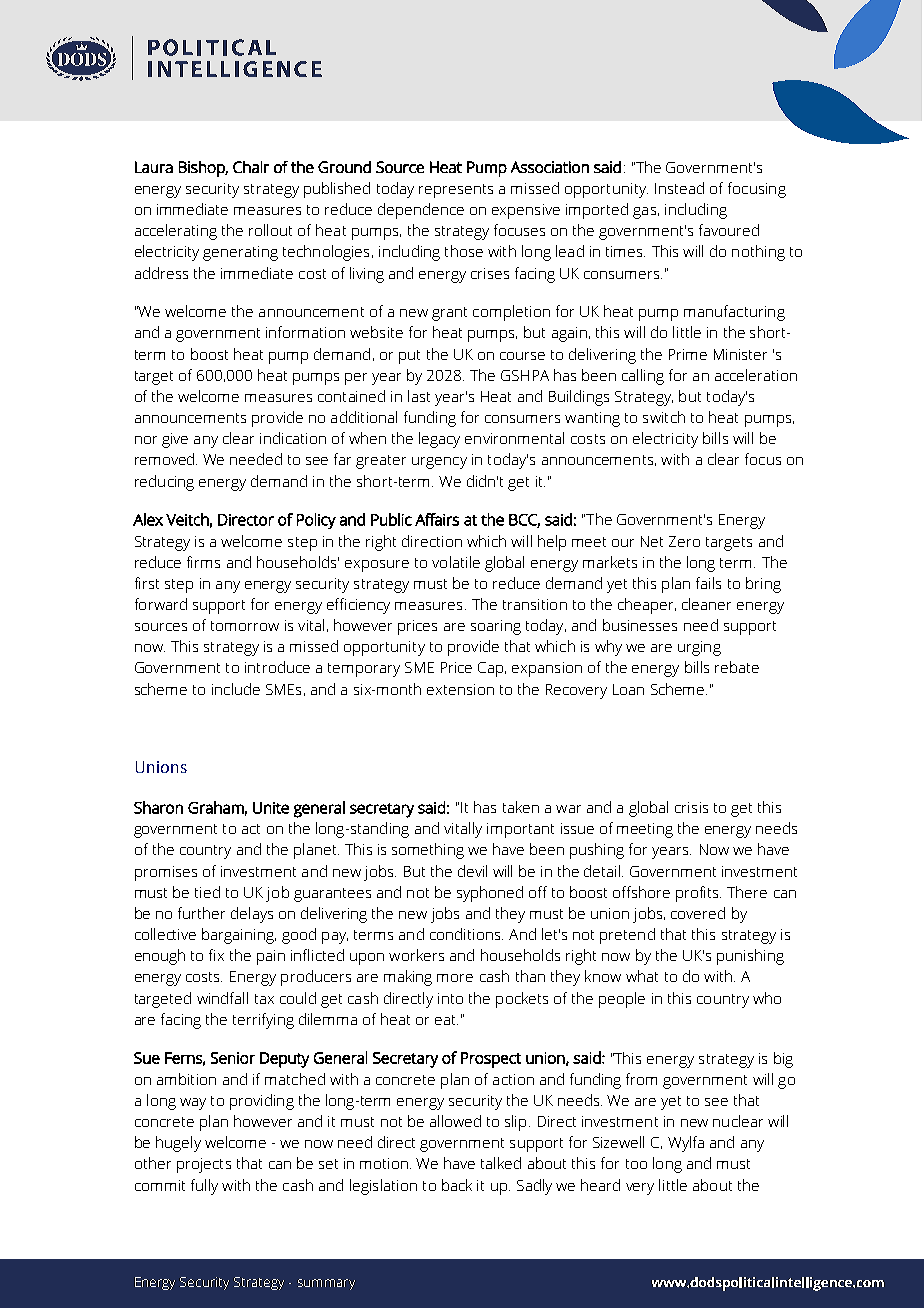 The width and height of the document is (924, 1308). I want to click on back, so click(457, 1185).
